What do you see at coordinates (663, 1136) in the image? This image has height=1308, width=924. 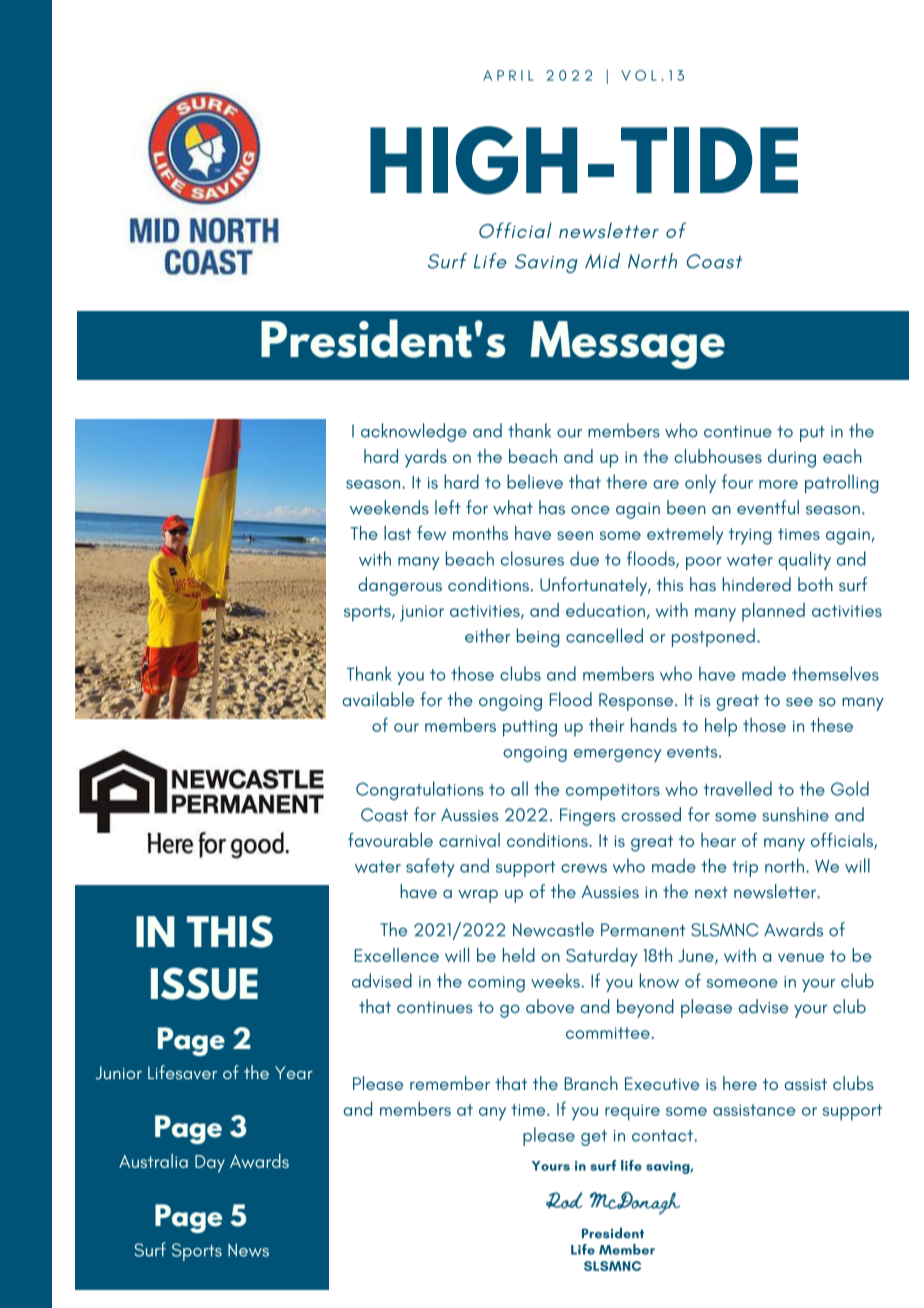 I see `contact` at bounding box center [663, 1136].
